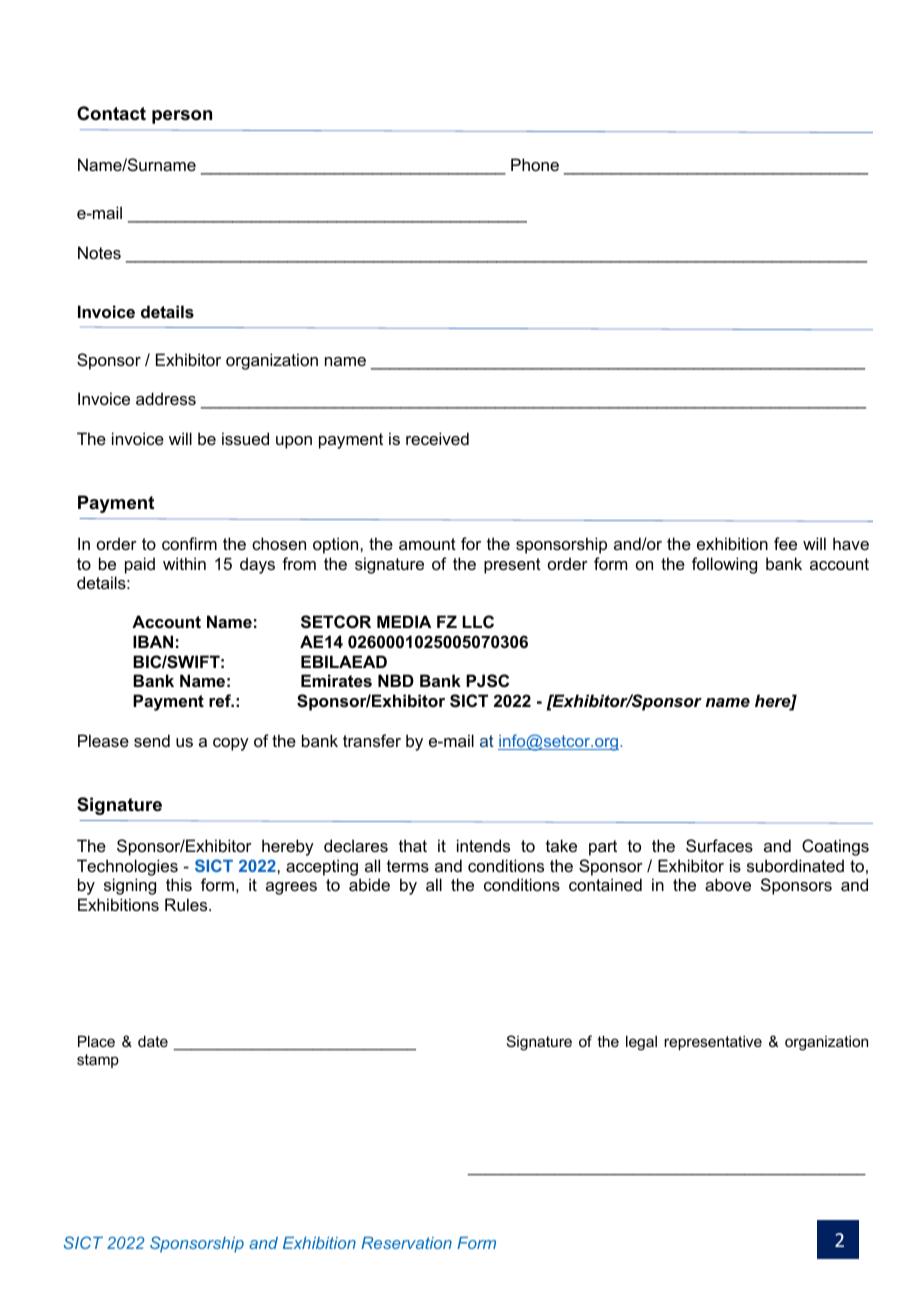 The height and width of the image is (1308, 924). What do you see at coordinates (153, 641) in the image?
I see `IBAN` at bounding box center [153, 641].
